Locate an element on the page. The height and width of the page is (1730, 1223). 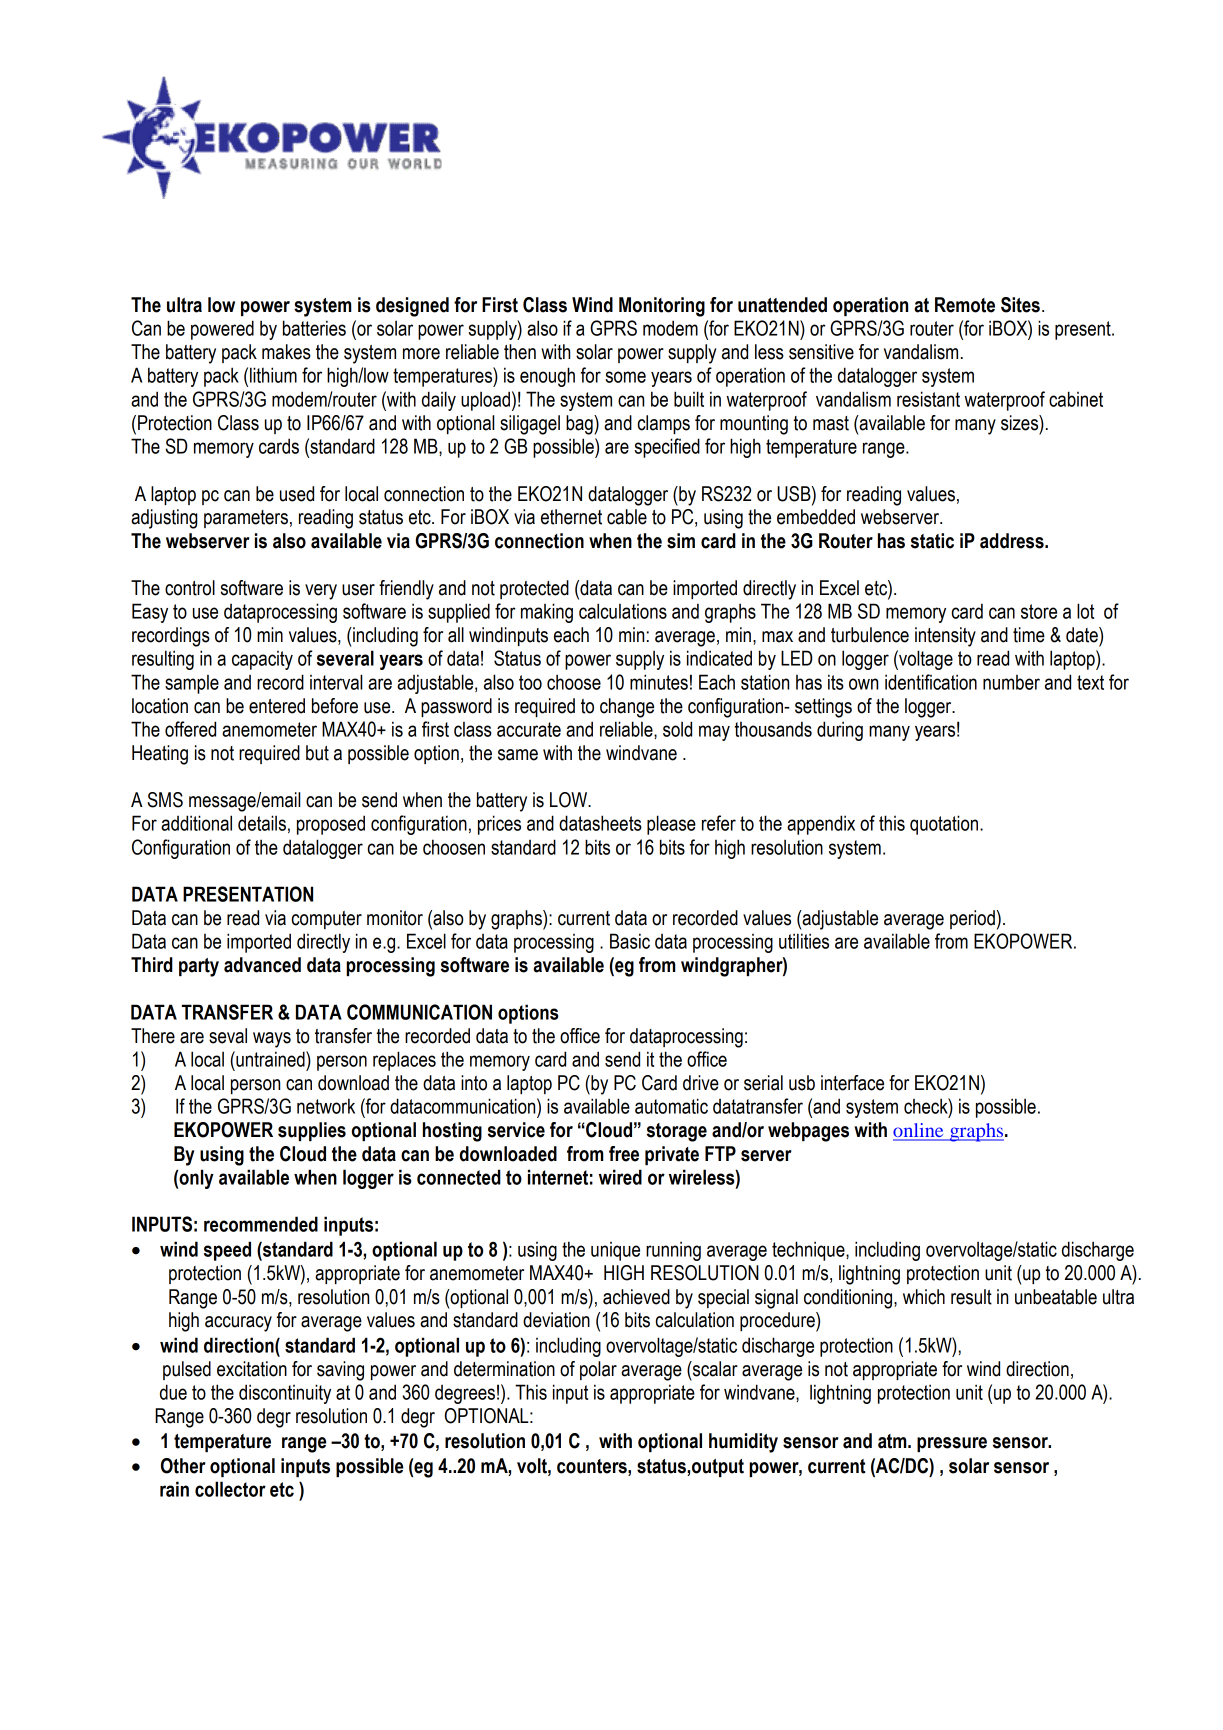
online is located at coordinates (919, 1131).
